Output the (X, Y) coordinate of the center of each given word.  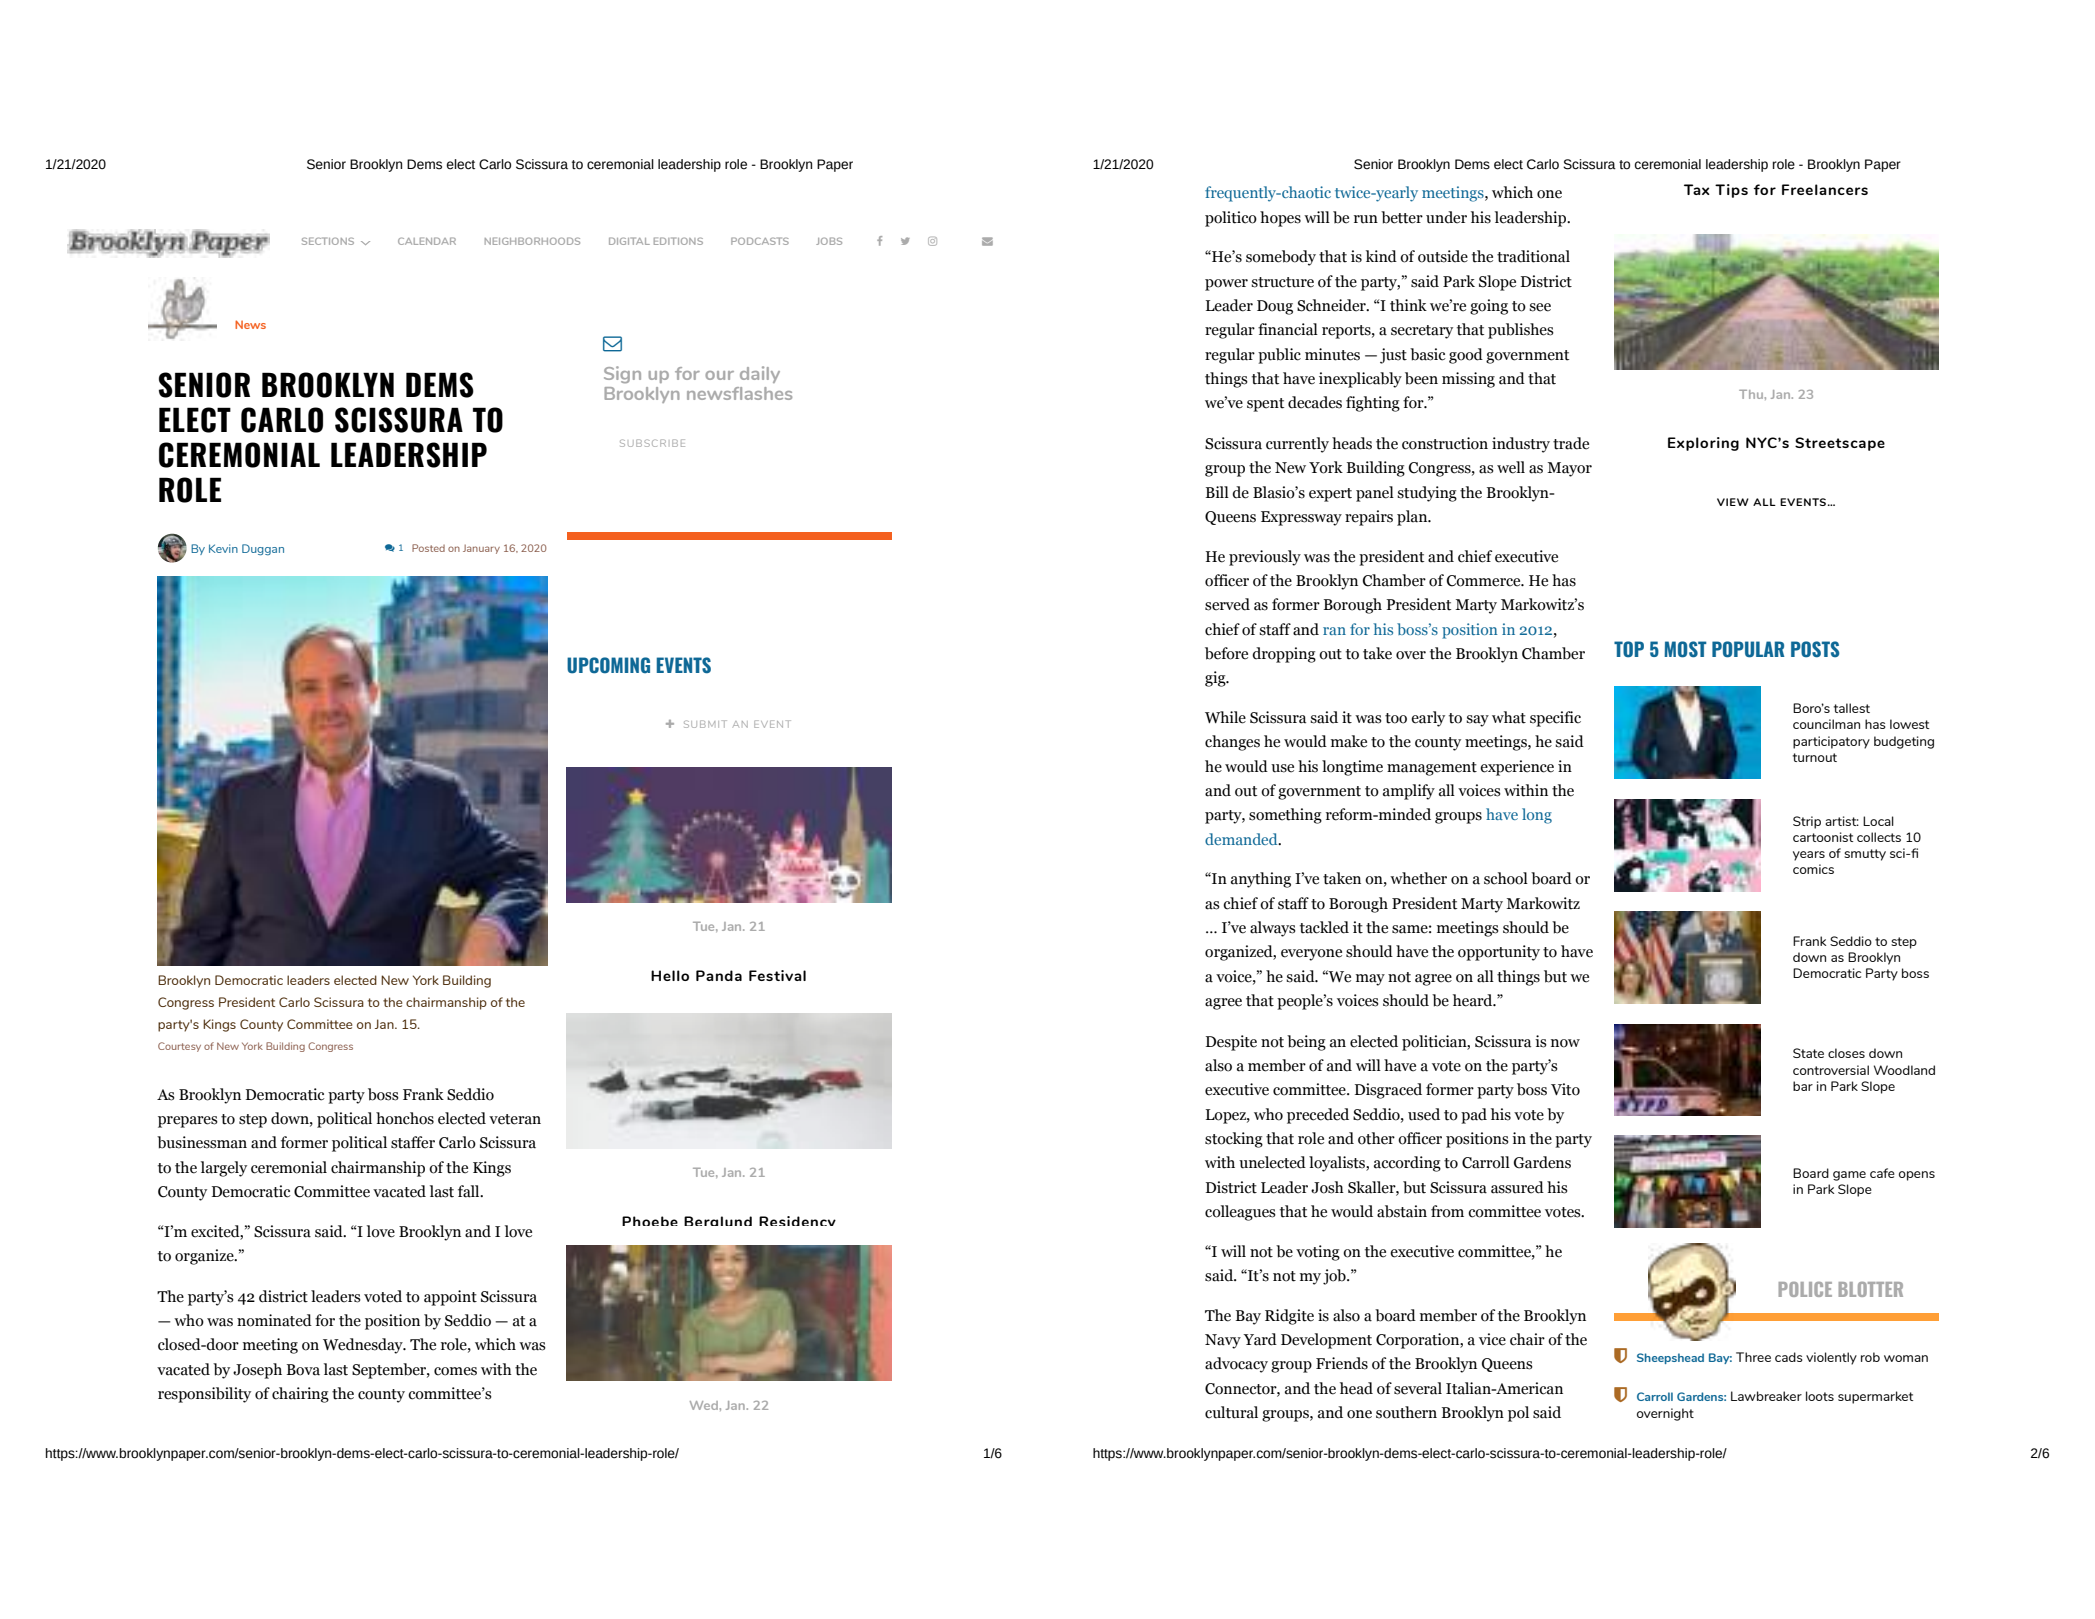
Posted (428, 548)
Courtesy (179, 1047)
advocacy (1236, 1365)
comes (455, 1371)
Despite (1231, 1043)
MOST (1685, 649)
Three (1753, 1357)
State (1808, 1053)
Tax (1697, 189)
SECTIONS (328, 241)
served (1227, 604)
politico (1231, 219)
